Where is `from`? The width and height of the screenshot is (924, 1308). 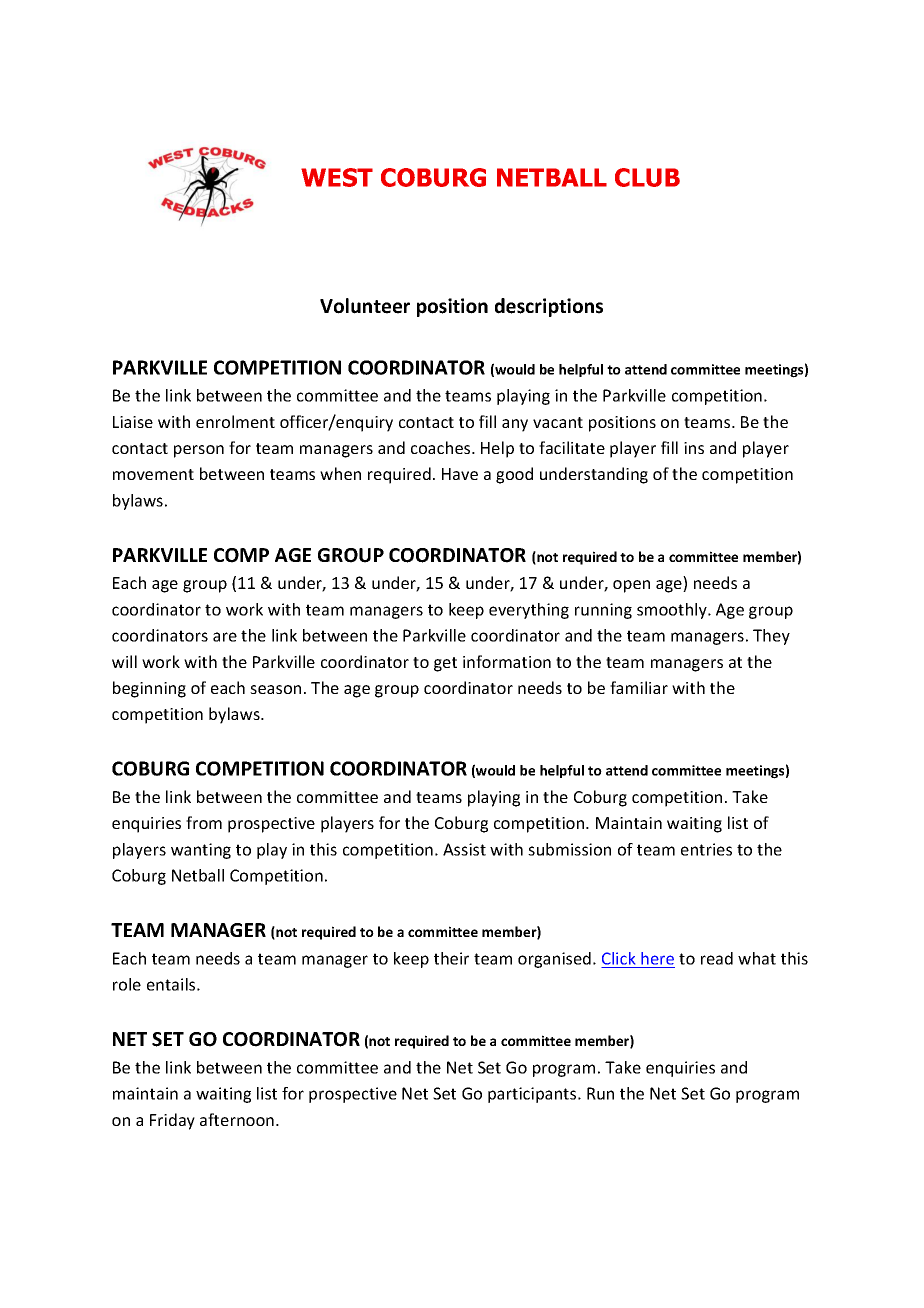 from is located at coordinates (204, 822).
